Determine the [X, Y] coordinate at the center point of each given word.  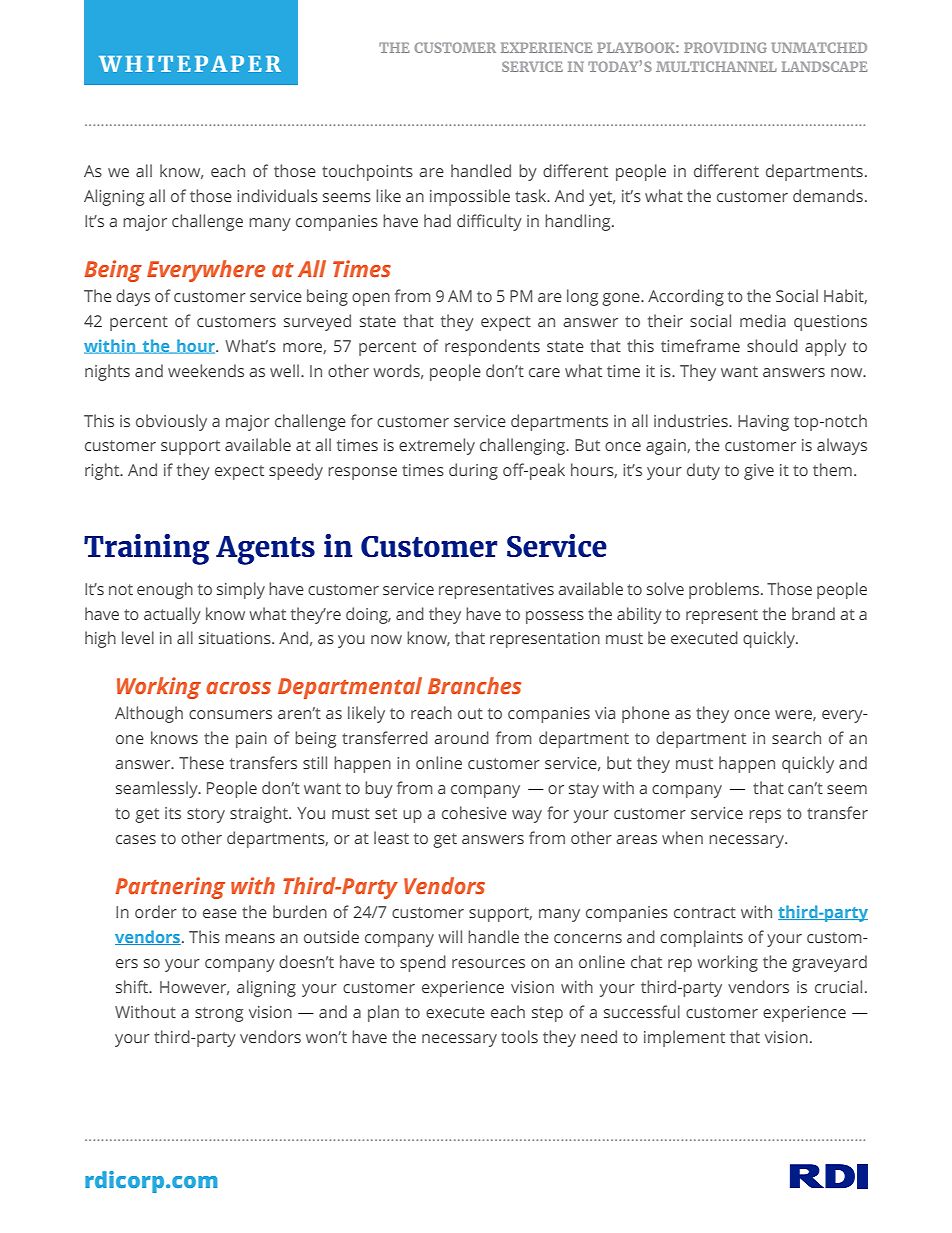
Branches [474, 685]
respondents [492, 347]
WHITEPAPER [190, 64]
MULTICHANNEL [716, 66]
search [796, 737]
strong [219, 1014]
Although [149, 714]
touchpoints [367, 172]
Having [763, 423]
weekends [206, 370]
